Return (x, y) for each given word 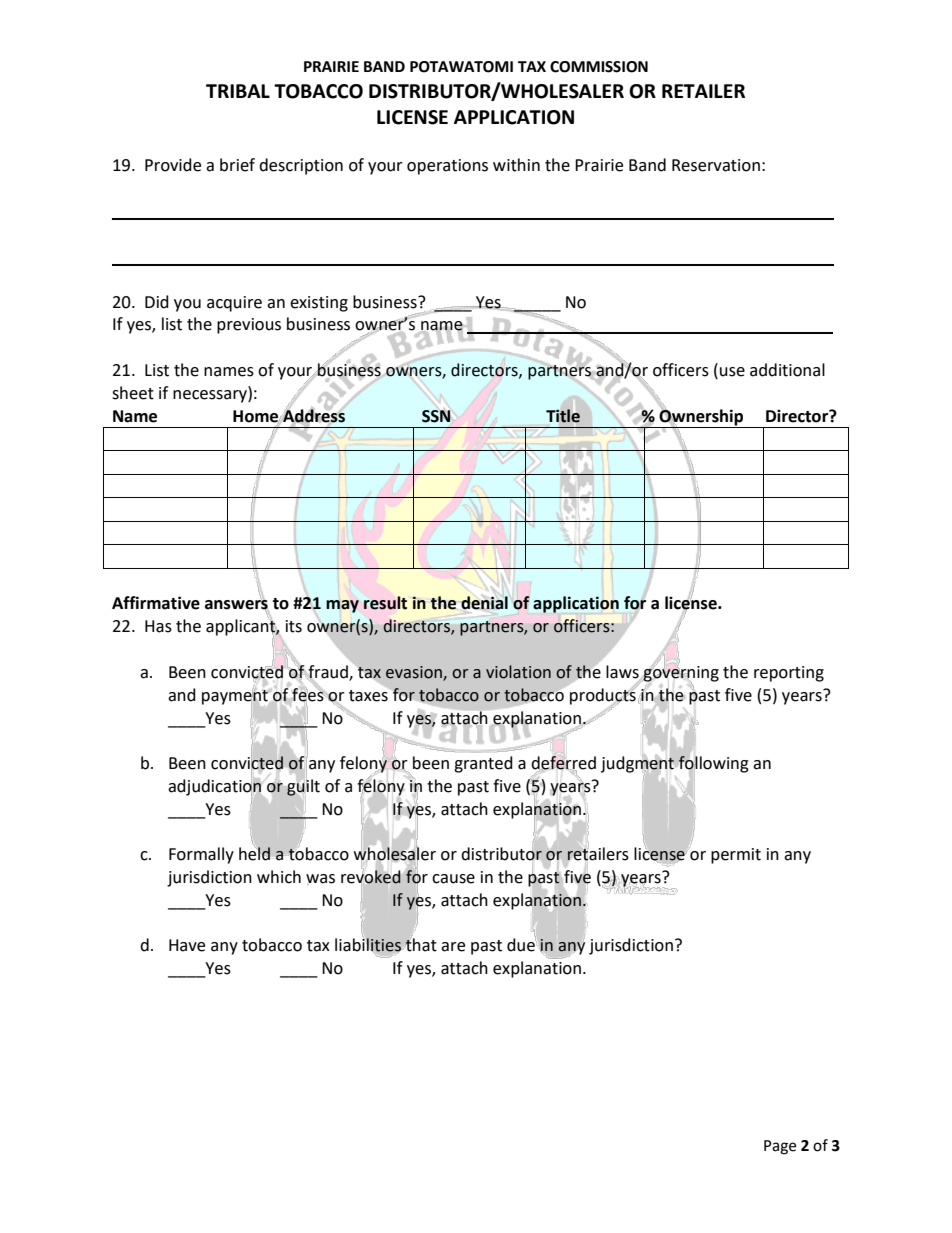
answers (236, 605)
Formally (201, 855)
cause (453, 879)
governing (680, 673)
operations (447, 167)
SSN (436, 416)
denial (484, 603)
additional (787, 370)
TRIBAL (238, 91)
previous (249, 326)
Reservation (716, 165)
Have (187, 945)
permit (736, 856)
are (453, 947)
